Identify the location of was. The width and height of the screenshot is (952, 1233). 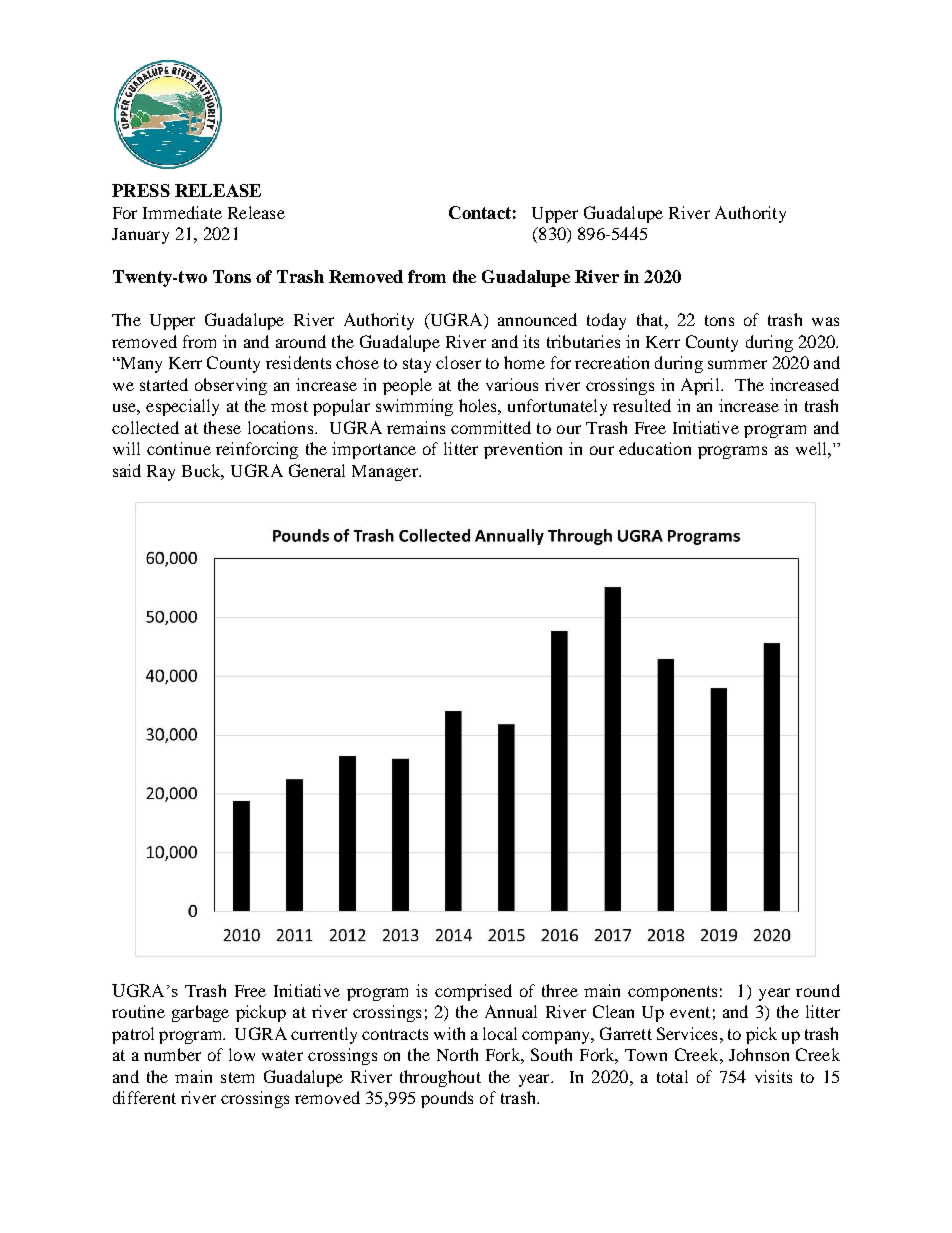
(825, 321).
